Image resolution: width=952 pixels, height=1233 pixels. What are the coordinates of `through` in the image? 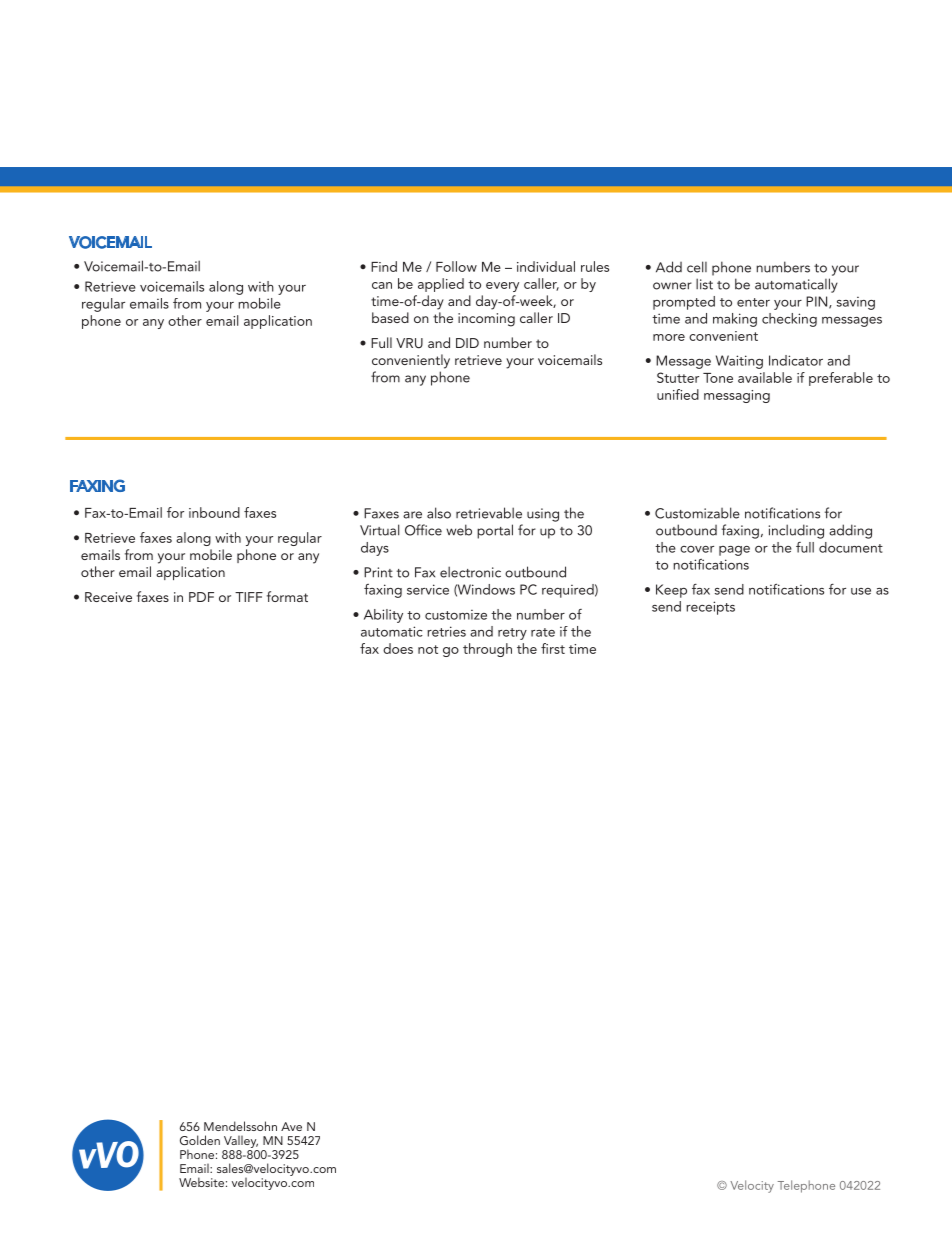 It's located at (487, 650).
